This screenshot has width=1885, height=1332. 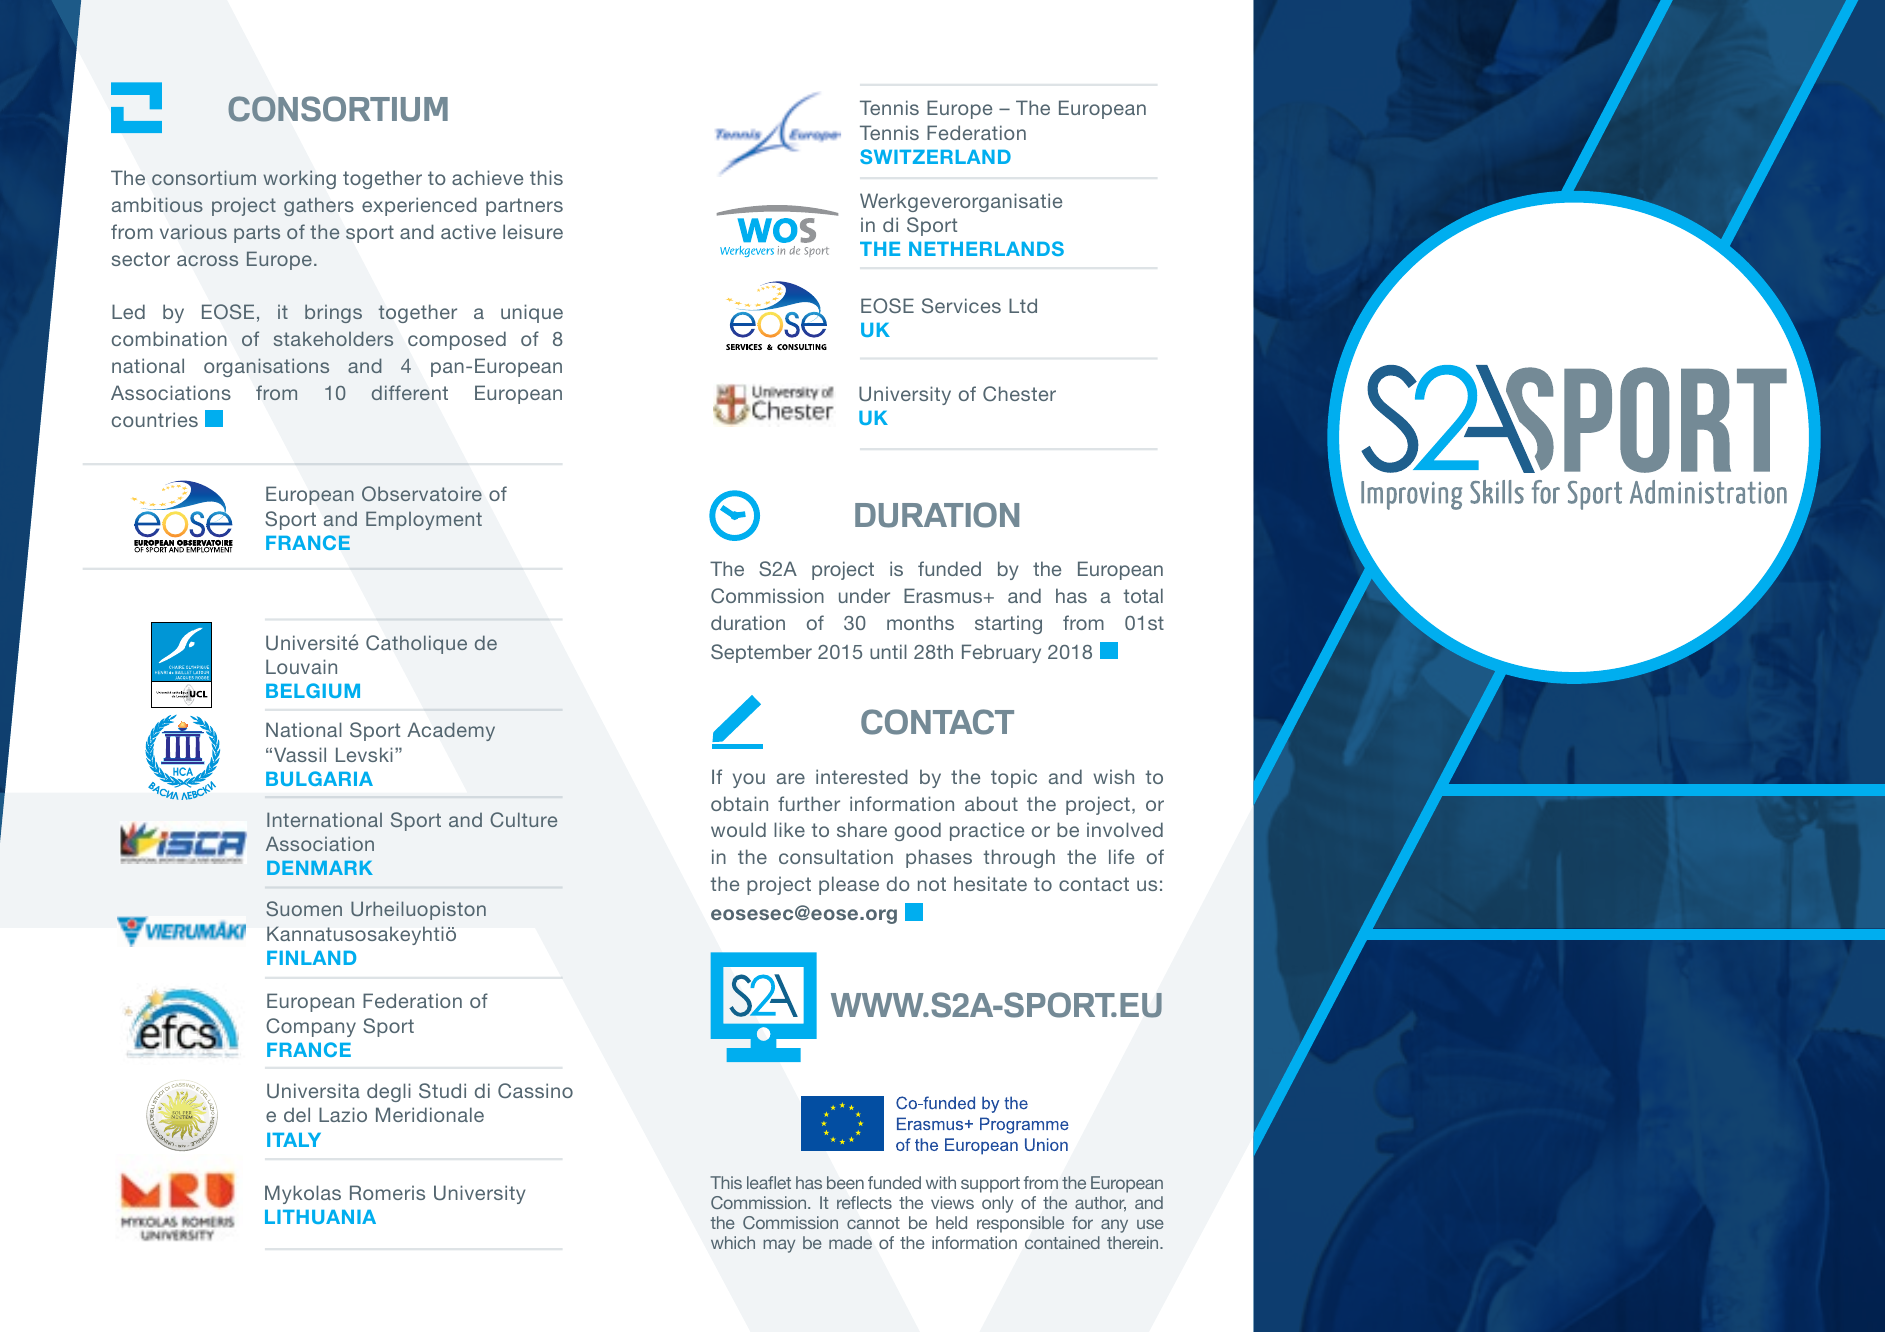 What do you see at coordinates (299, 179) in the screenshot?
I see `working` at bounding box center [299, 179].
